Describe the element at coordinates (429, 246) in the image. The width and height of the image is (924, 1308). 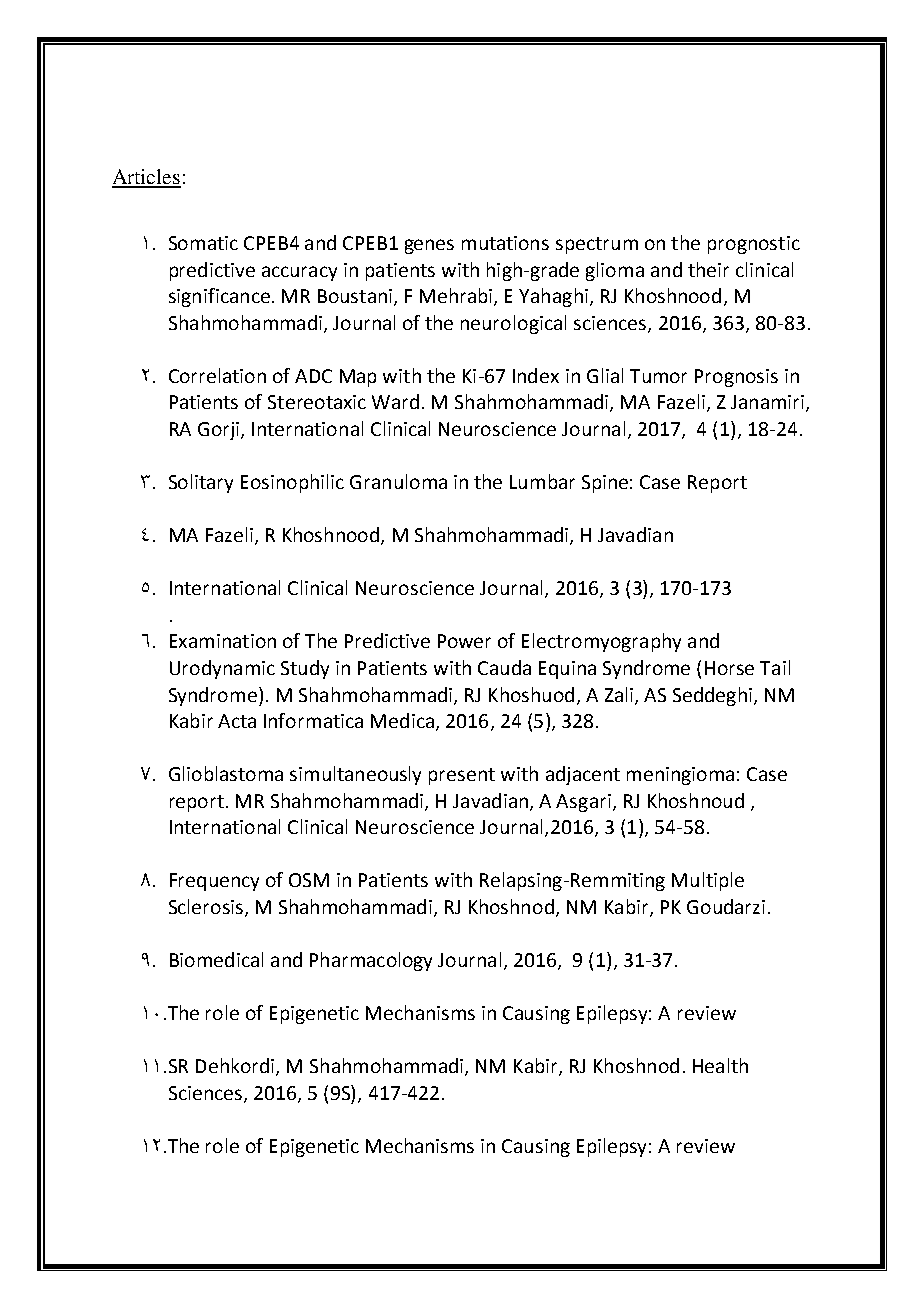
I see `genes` at that location.
